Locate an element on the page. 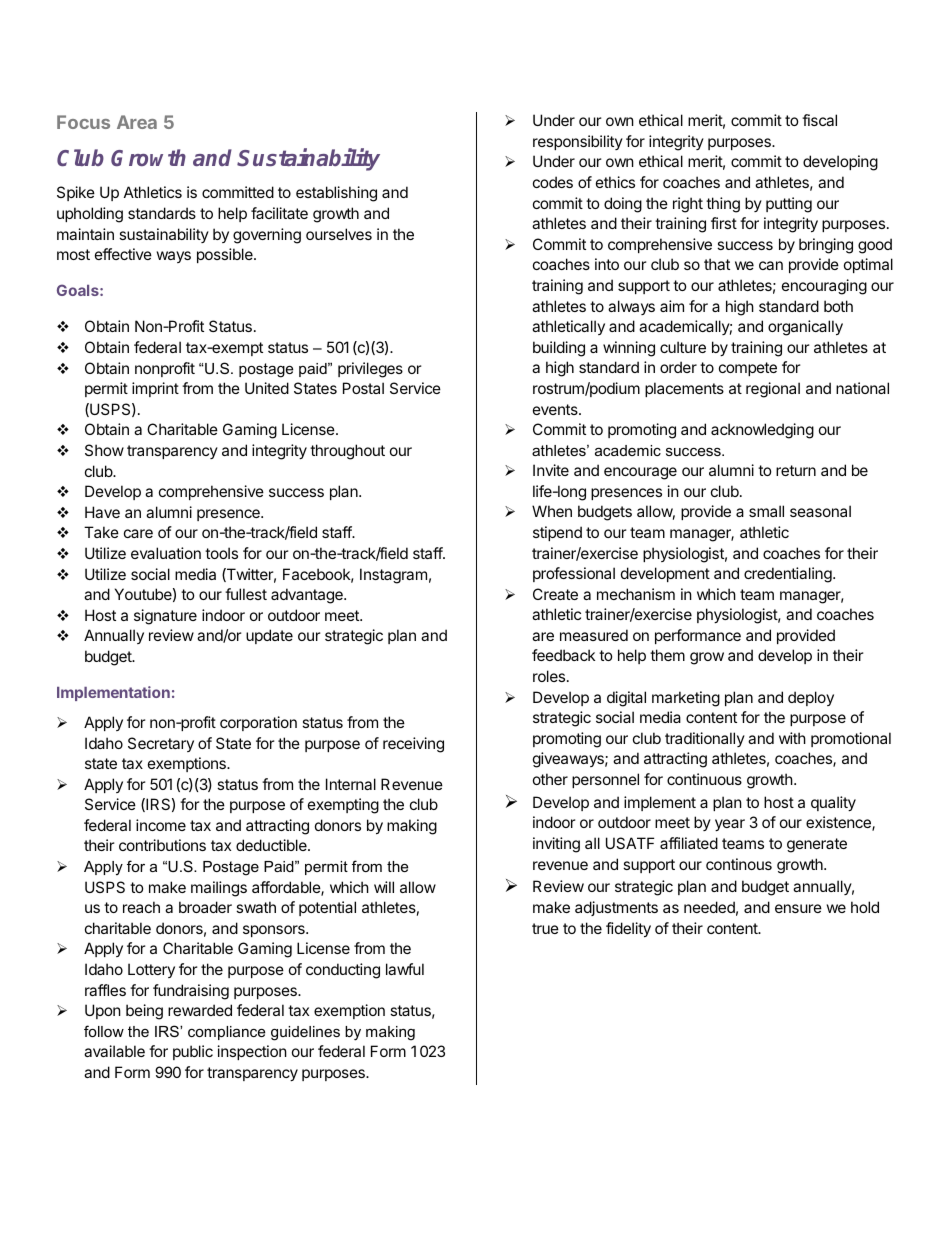 The width and height of the document is (952, 1233). codes is located at coordinates (553, 182).
